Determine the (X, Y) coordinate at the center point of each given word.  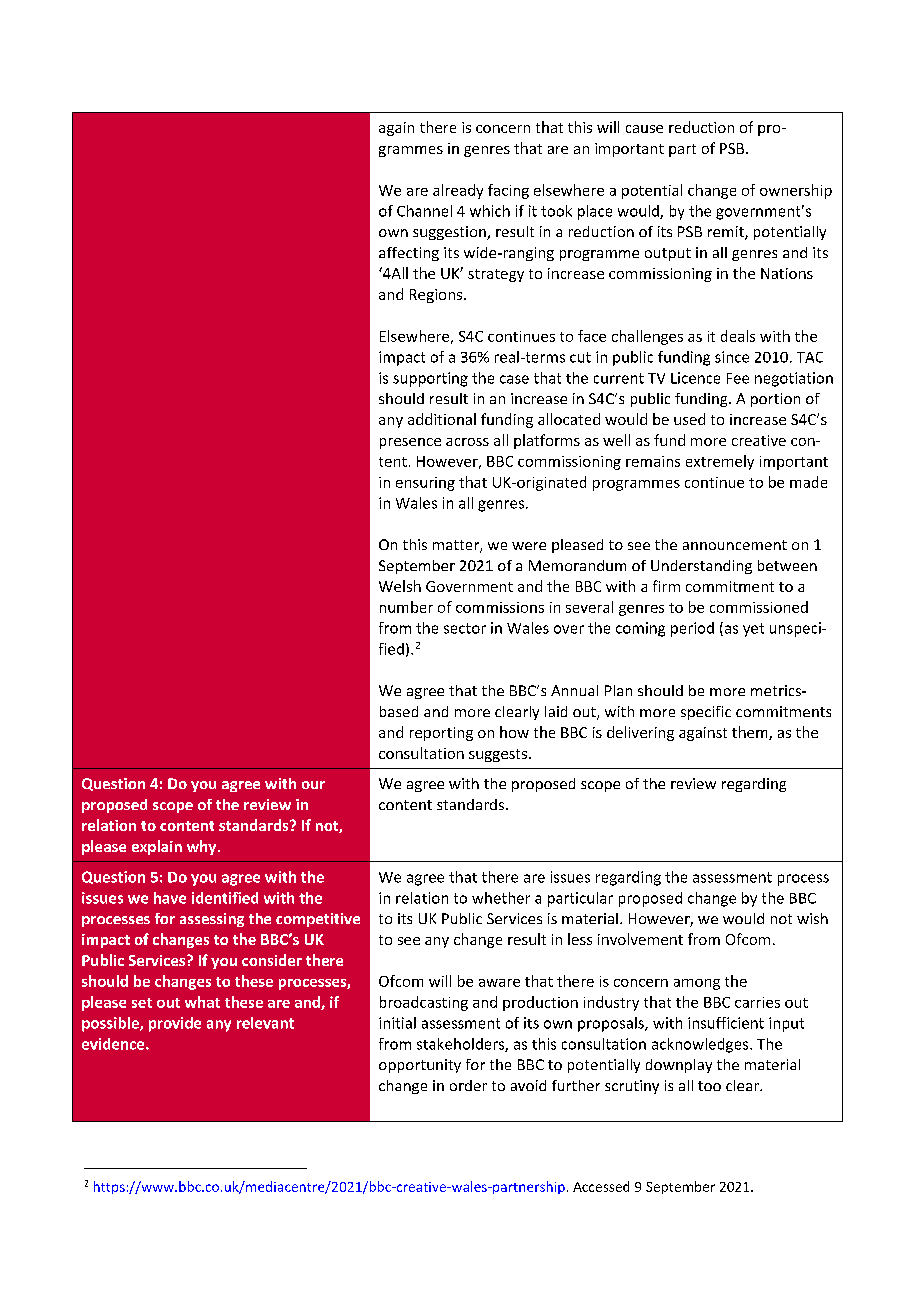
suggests (499, 755)
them (751, 733)
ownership (796, 191)
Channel (424, 211)
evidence (114, 1044)
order (468, 1085)
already (458, 191)
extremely (720, 462)
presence (410, 443)
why (203, 847)
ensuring (425, 484)
